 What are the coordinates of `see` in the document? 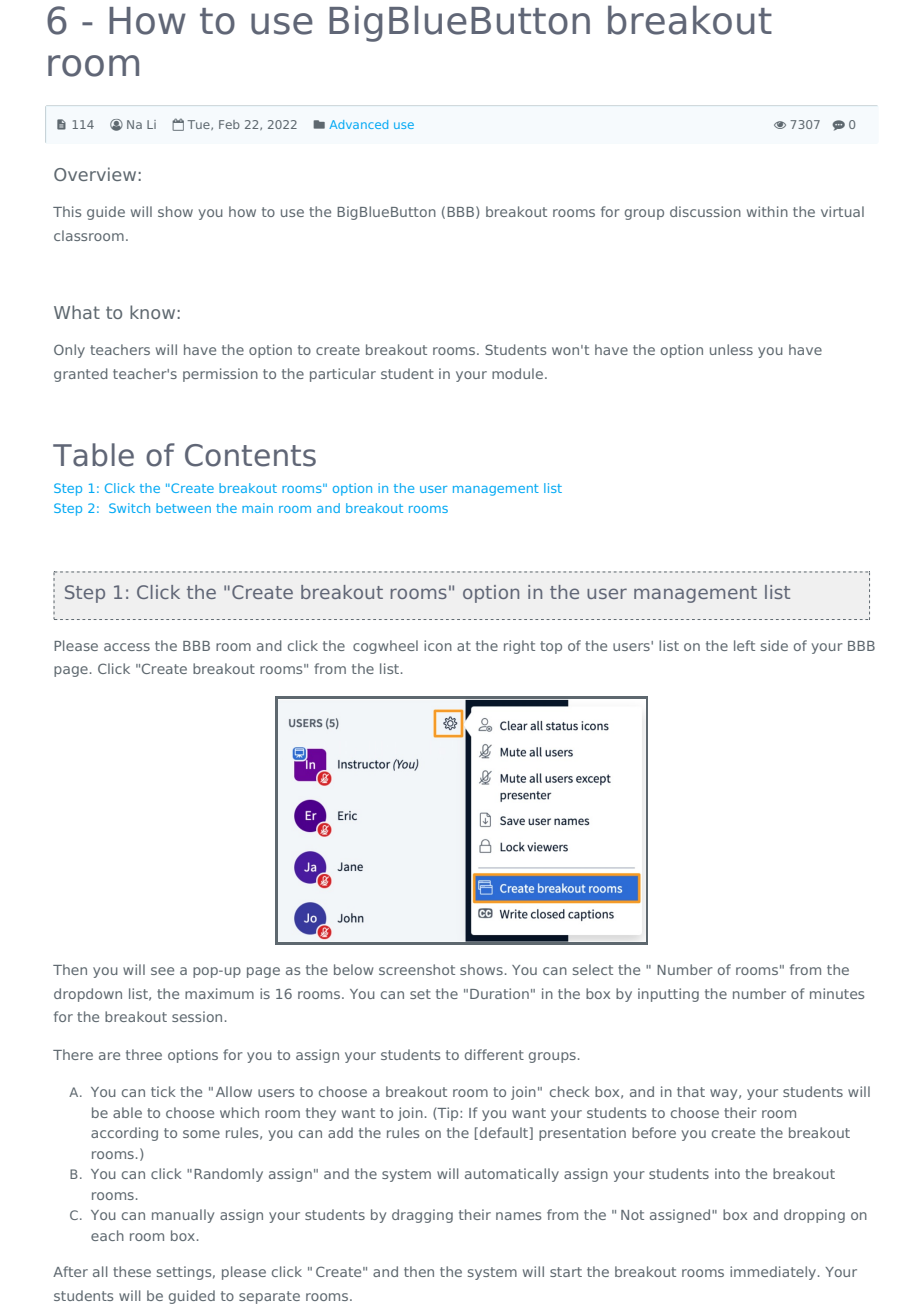 It's located at (162, 971).
